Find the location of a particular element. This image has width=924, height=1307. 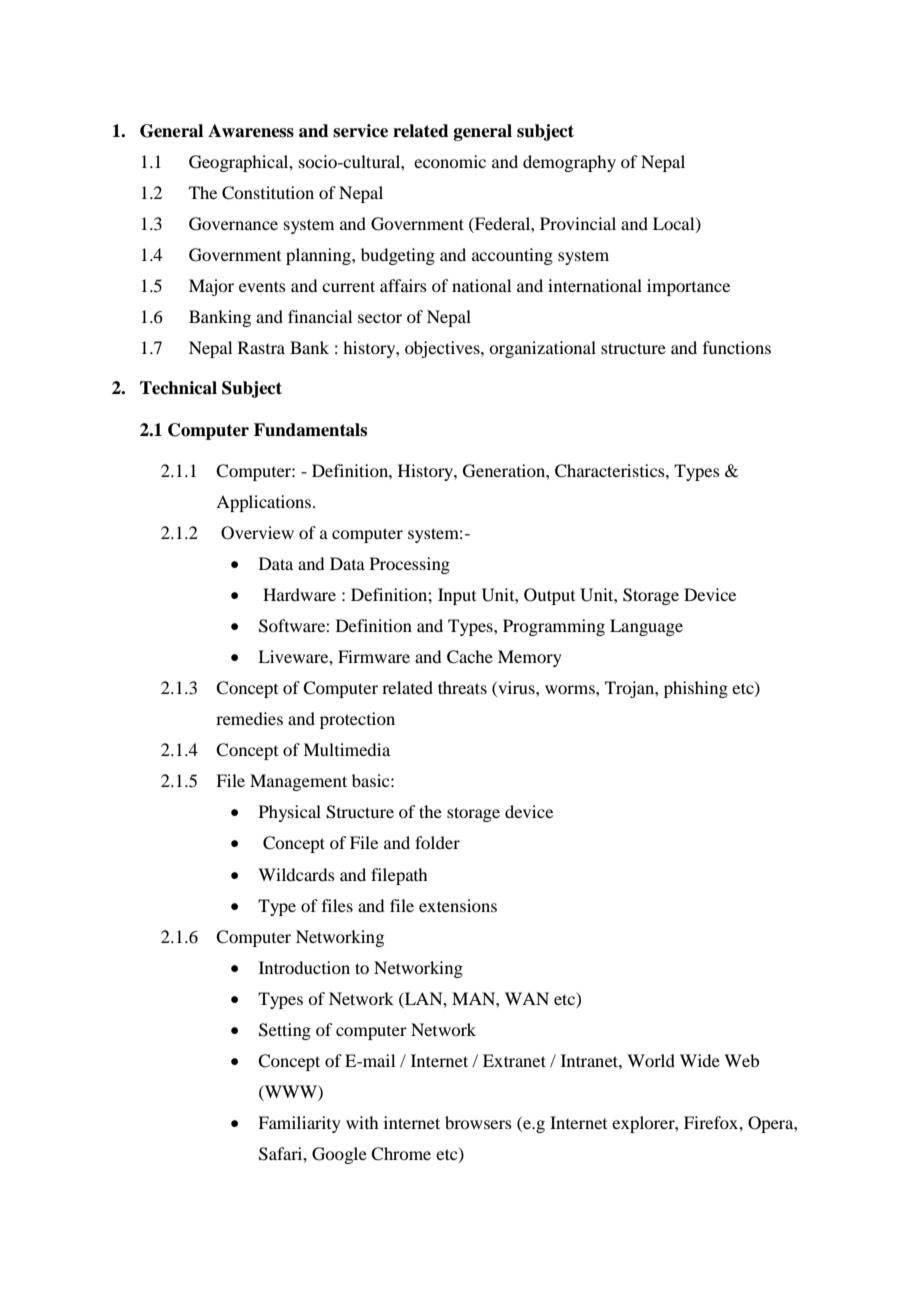

economic is located at coordinates (450, 161).
